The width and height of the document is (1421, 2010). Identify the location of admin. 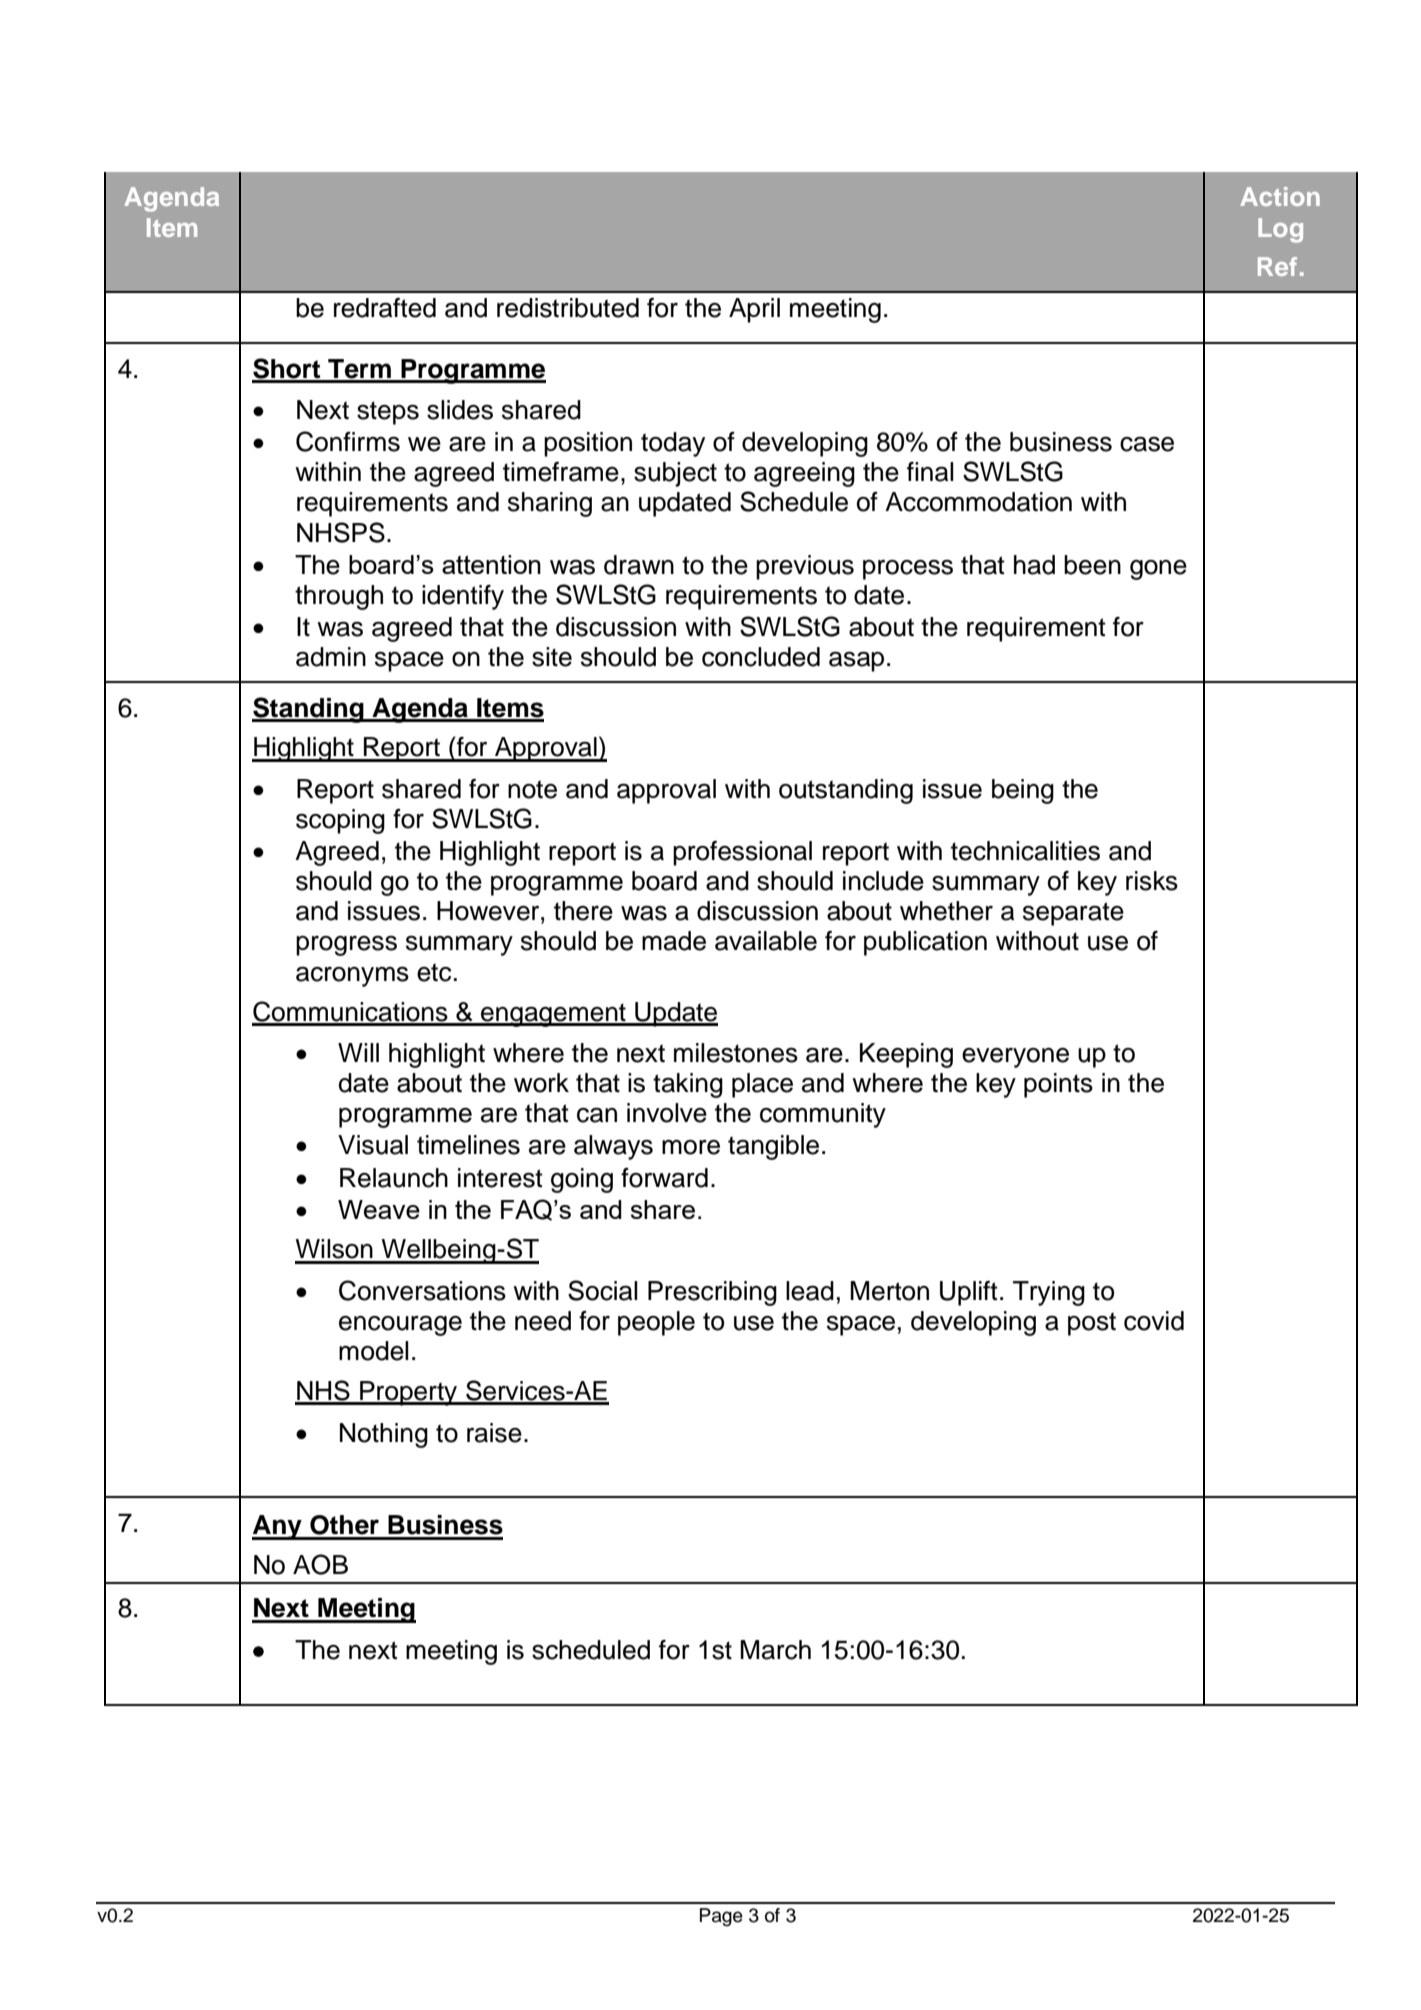
(331, 657).
